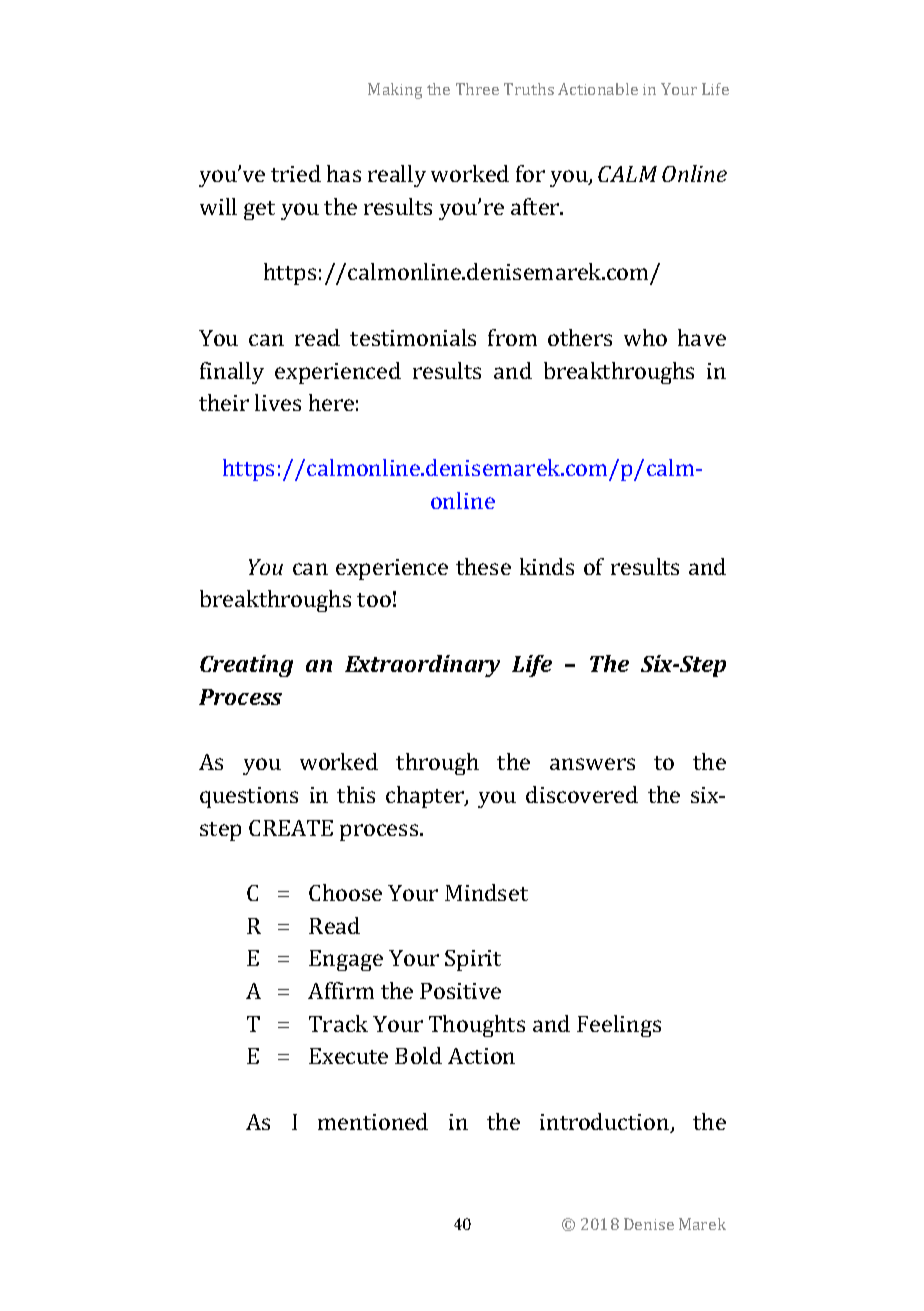  Describe the element at coordinates (592, 764) in the screenshot. I see `answers` at that location.
